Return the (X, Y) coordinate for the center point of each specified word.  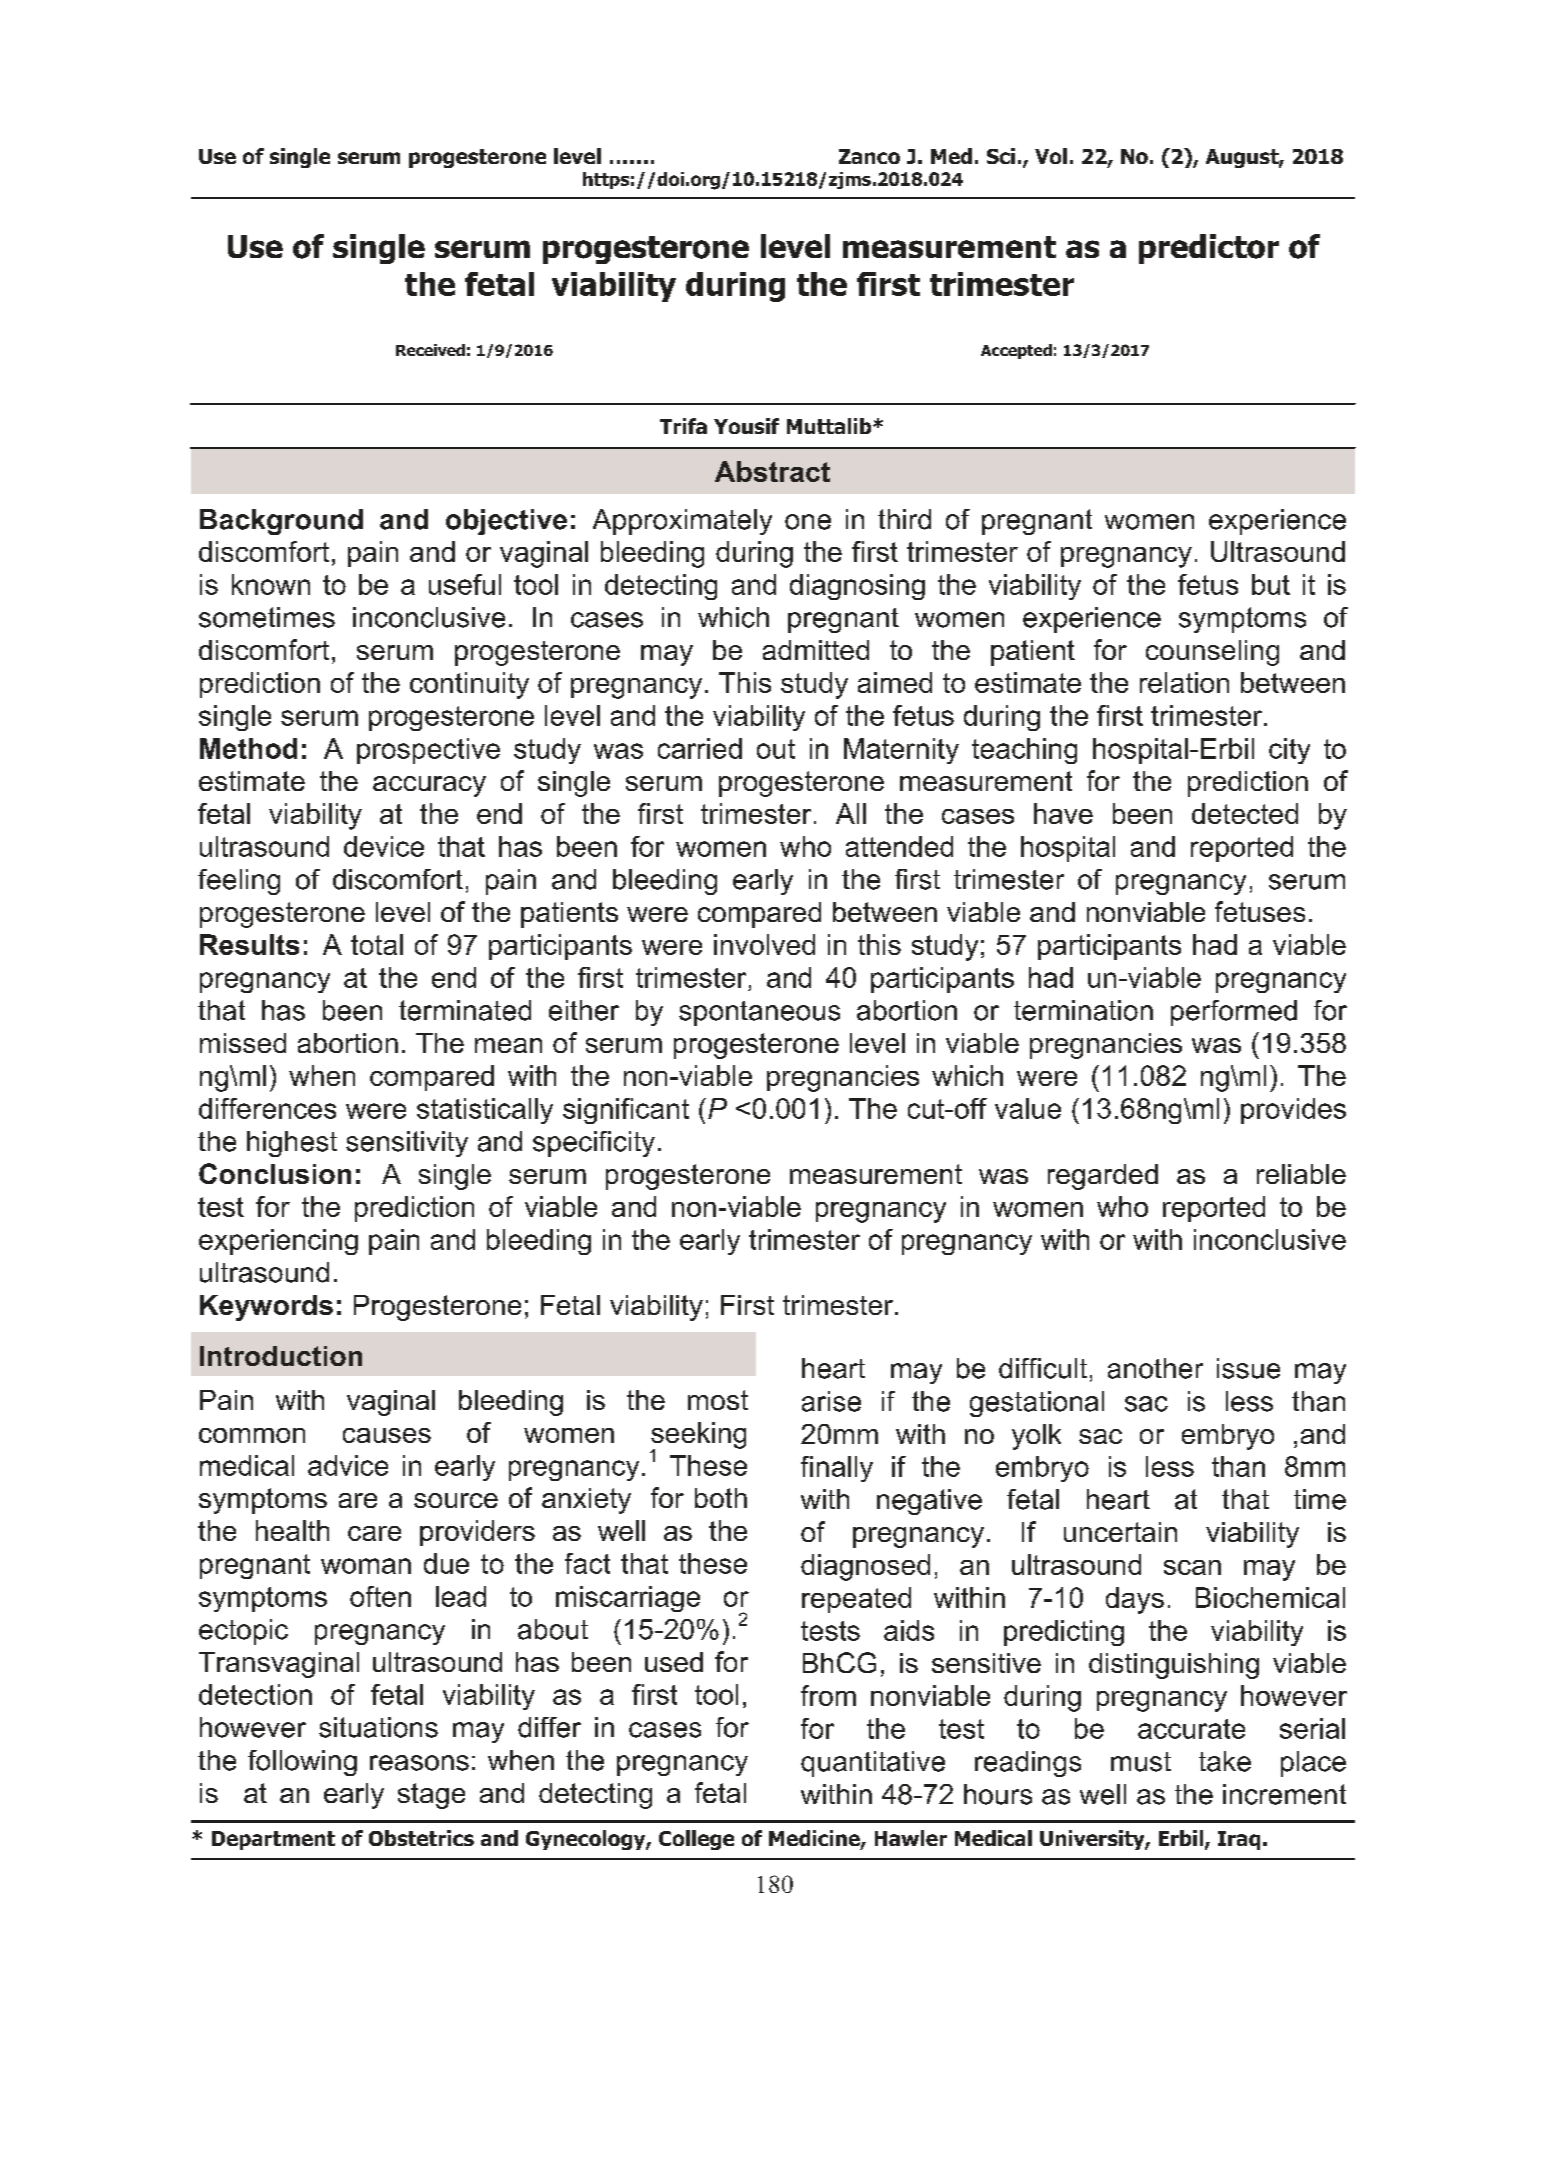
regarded (1103, 1177)
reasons (419, 1763)
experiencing (278, 1242)
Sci (1001, 156)
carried (700, 748)
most (718, 1400)
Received (430, 350)
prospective (428, 751)
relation (1184, 682)
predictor (1209, 249)
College (696, 1840)
